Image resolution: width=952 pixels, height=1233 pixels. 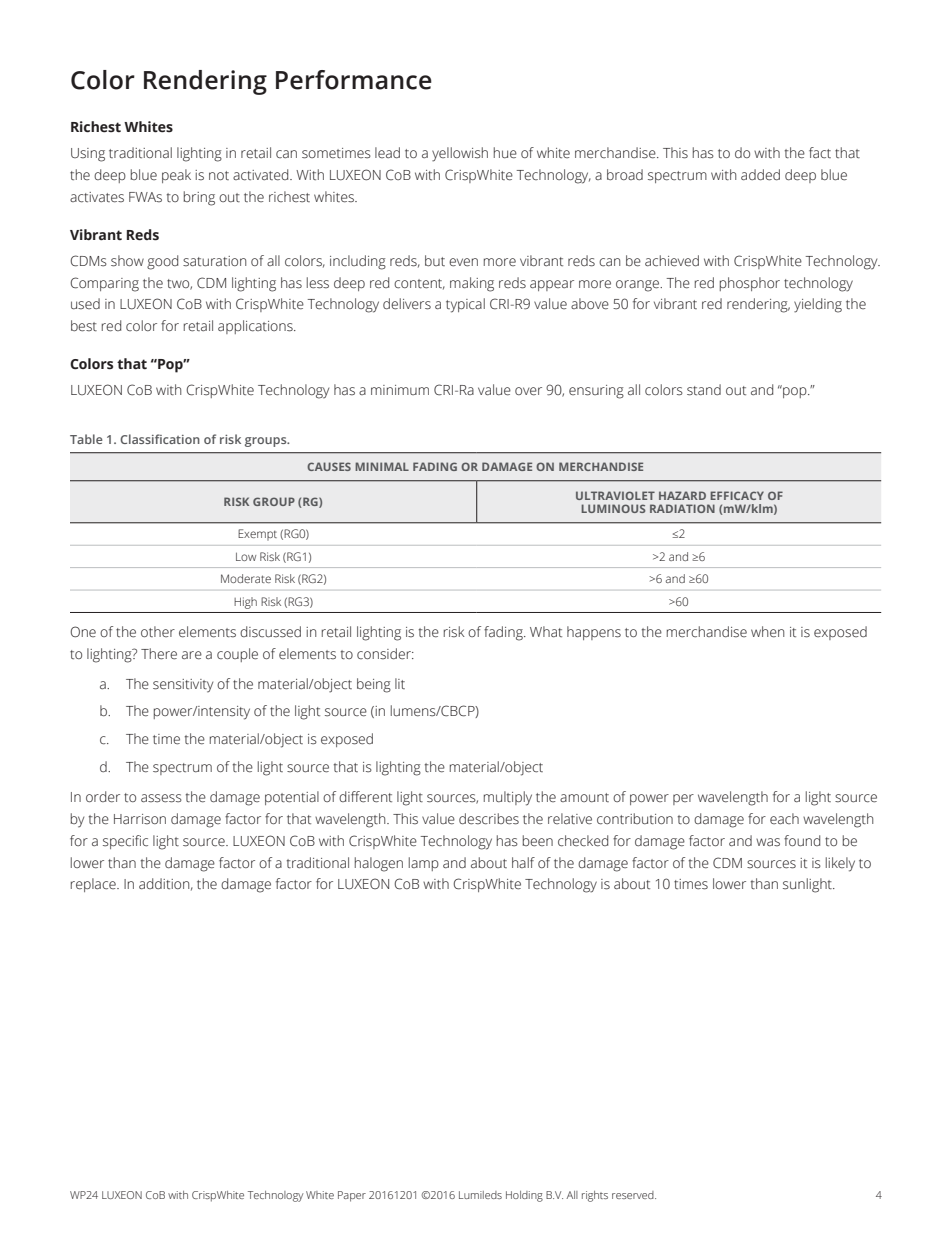 I want to click on stand, so click(x=704, y=390).
